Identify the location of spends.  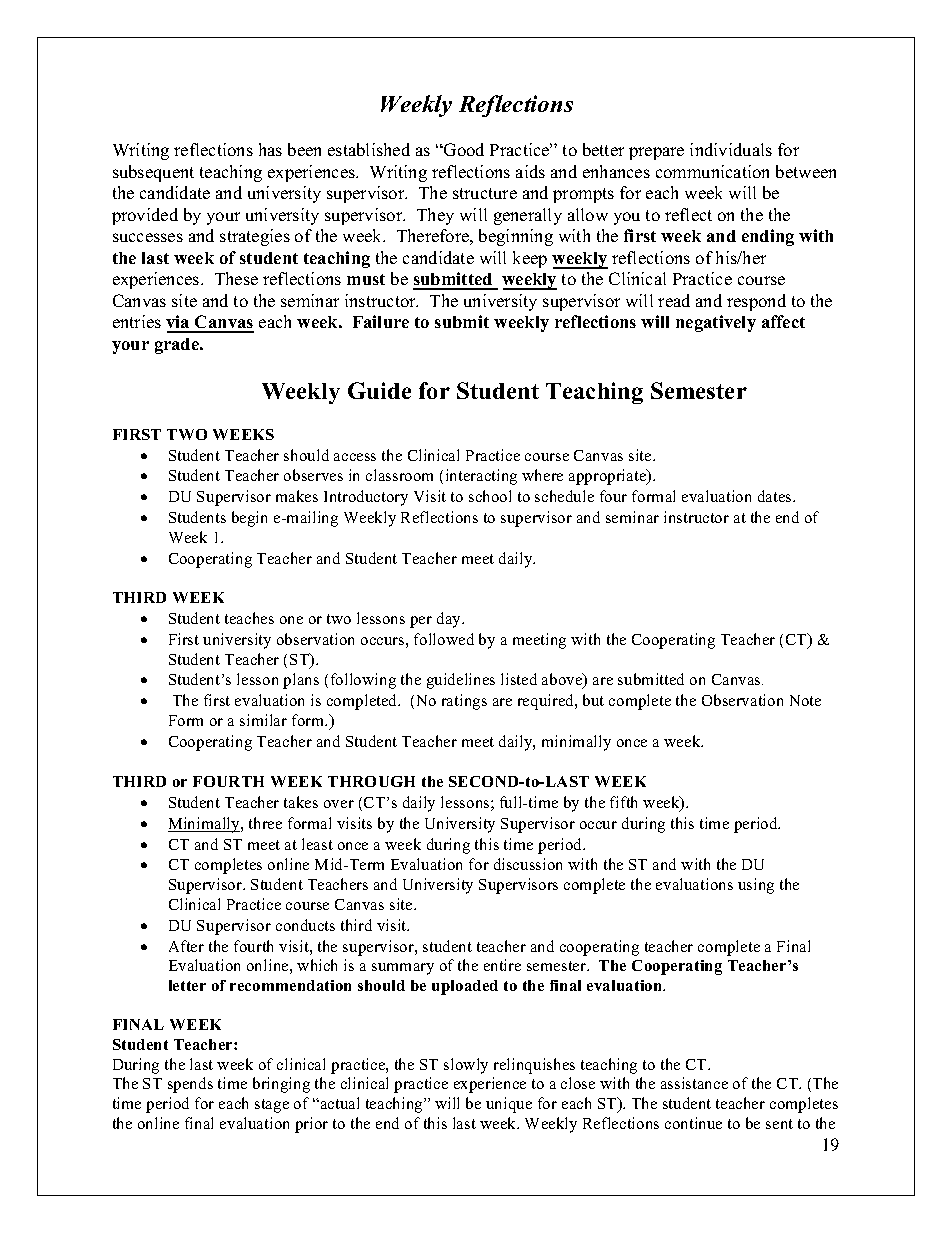
(190, 1085).
